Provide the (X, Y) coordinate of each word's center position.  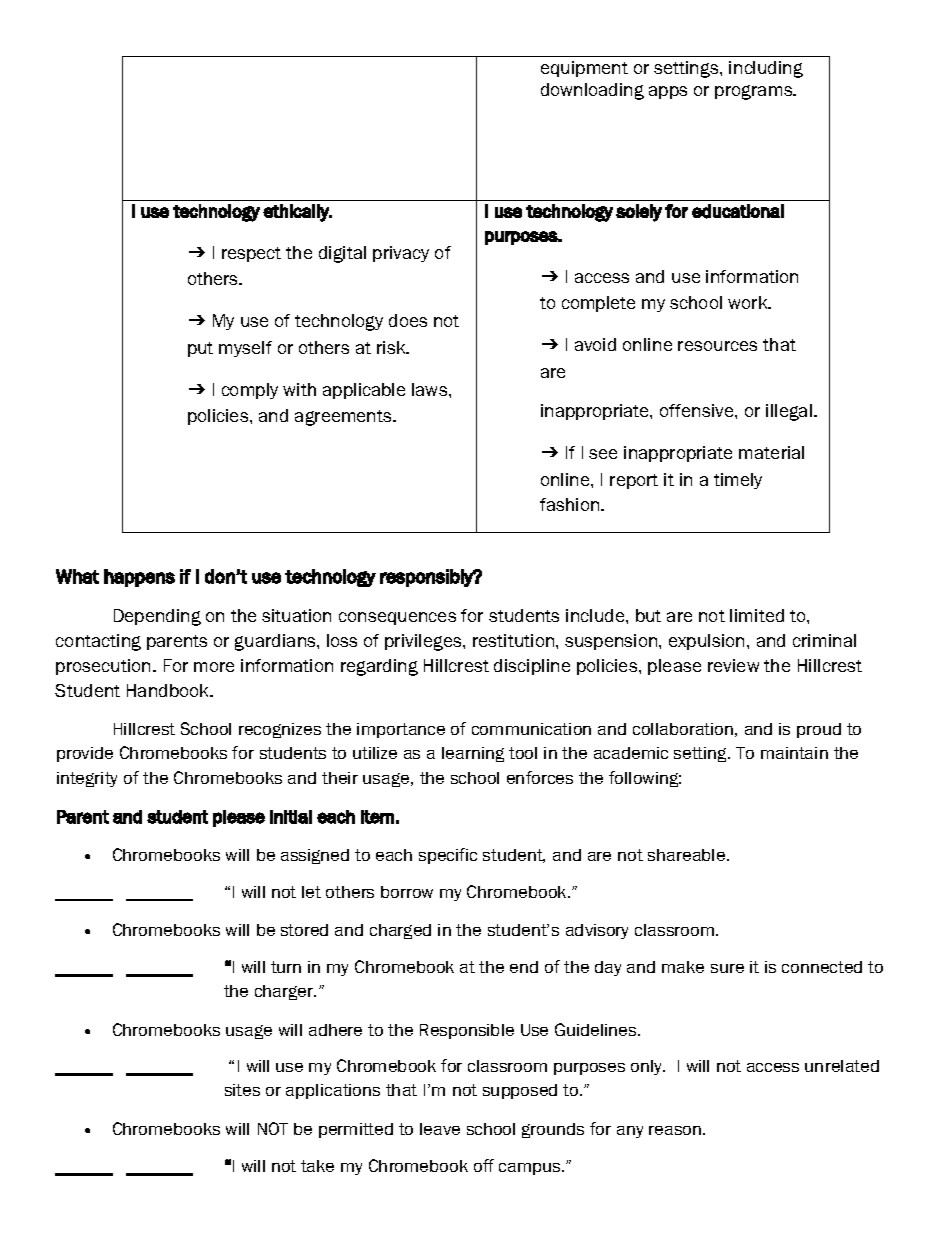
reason (676, 1130)
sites (242, 1090)
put (200, 349)
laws (431, 389)
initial (291, 817)
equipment (584, 69)
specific (448, 856)
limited (757, 615)
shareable (688, 855)
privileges (424, 642)
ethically (297, 213)
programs (755, 92)
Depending (157, 617)
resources (717, 346)
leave (440, 1129)
